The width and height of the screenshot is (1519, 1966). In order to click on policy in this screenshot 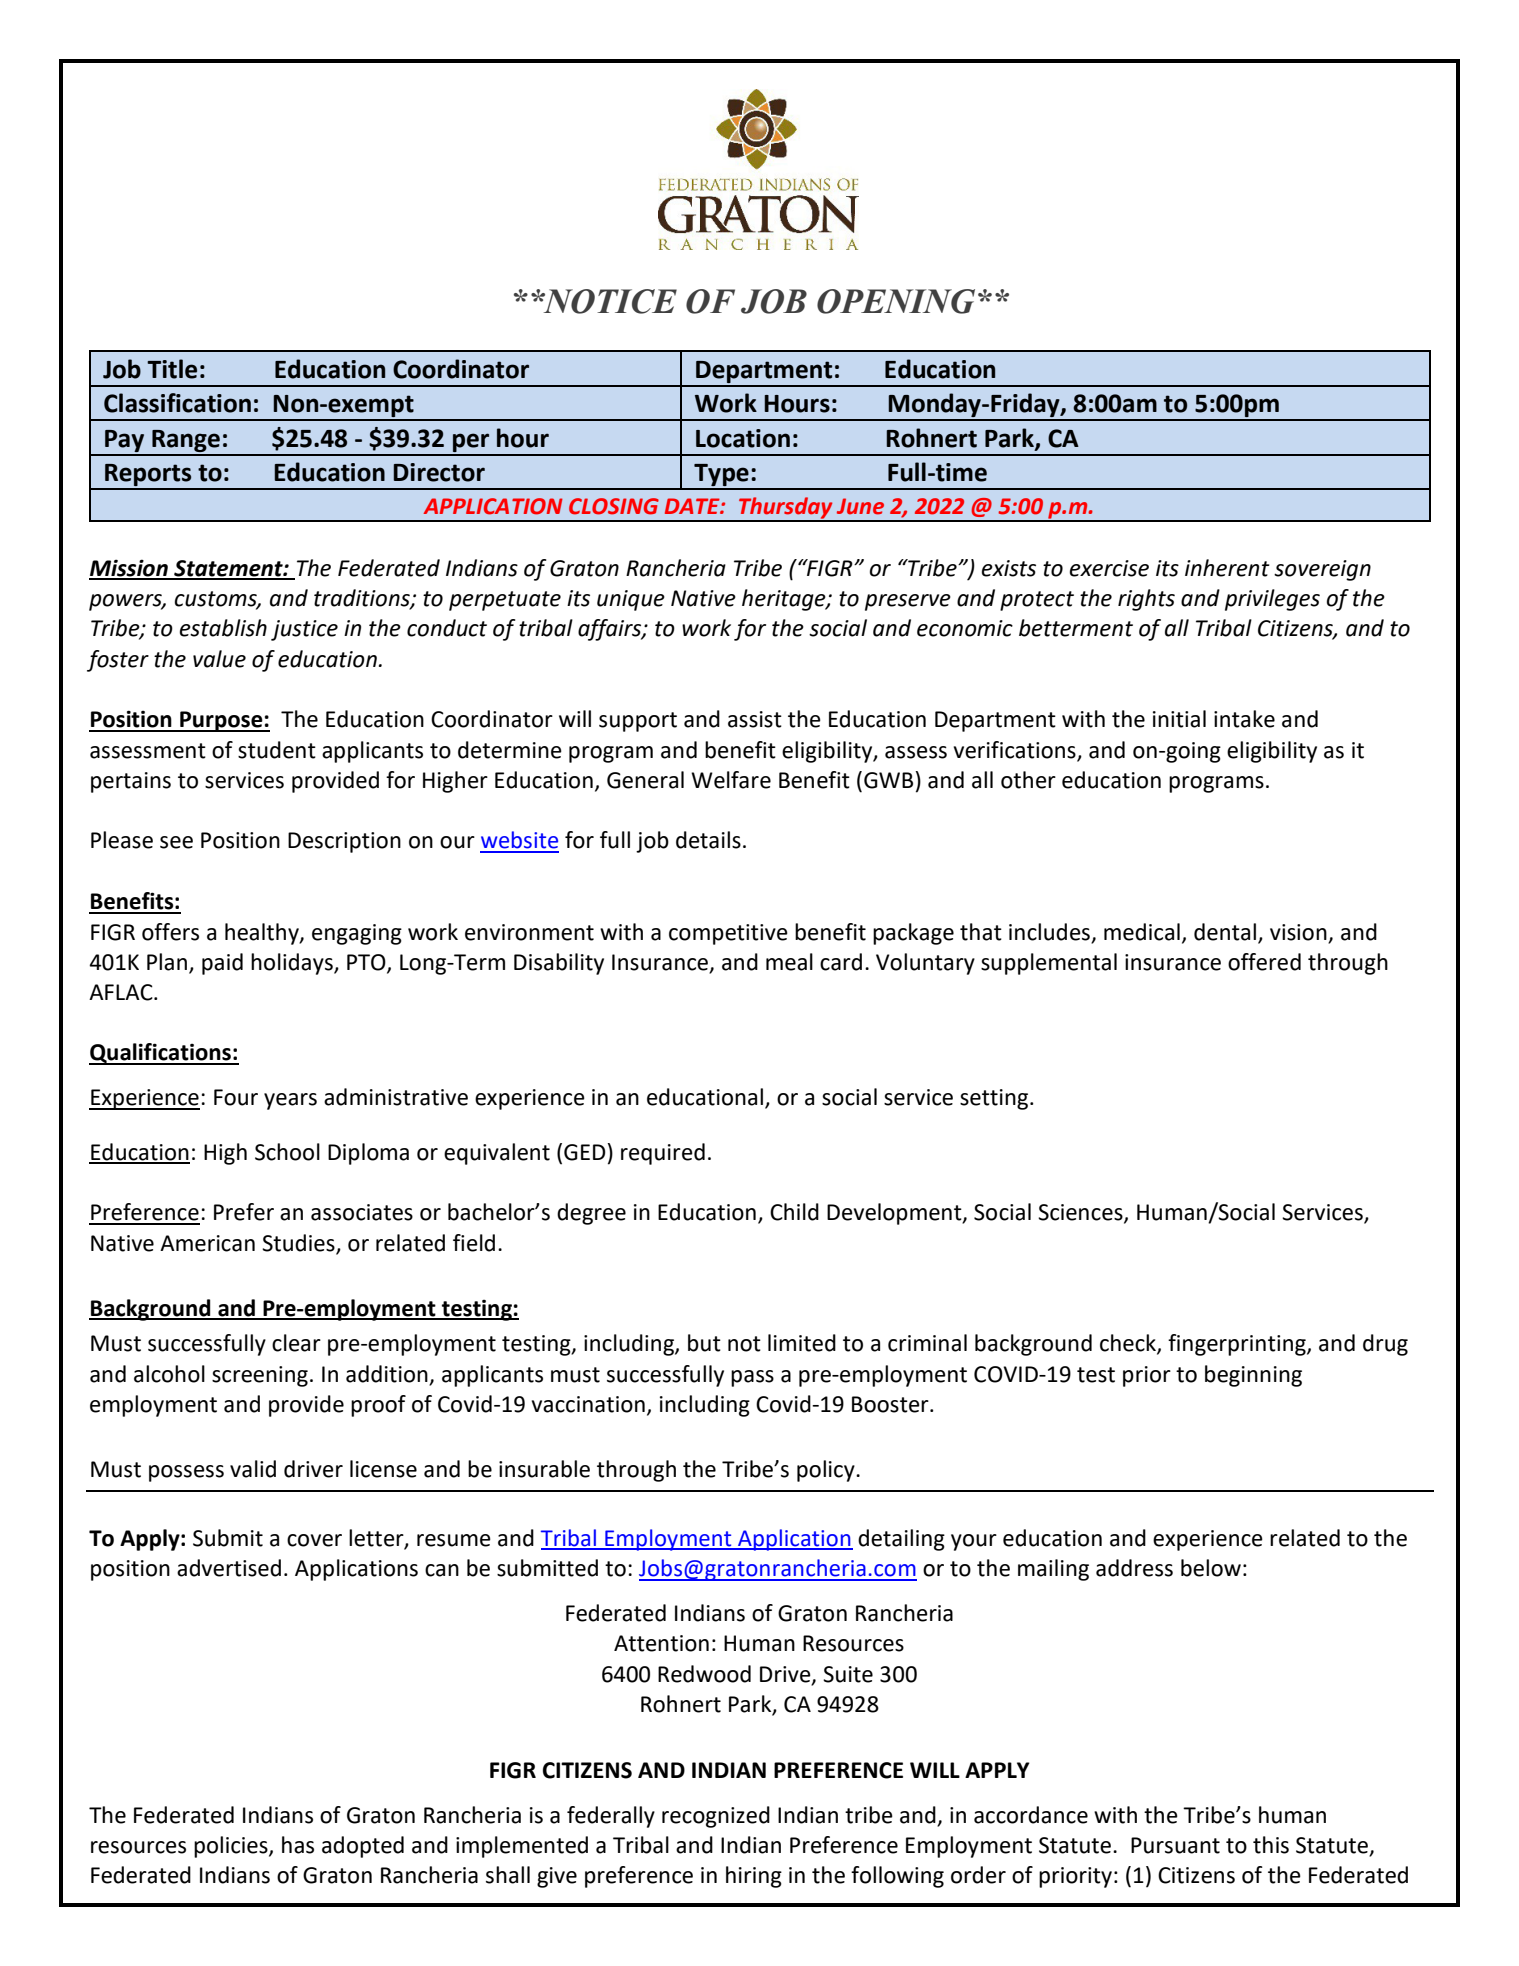, I will do `click(827, 1471)`.
